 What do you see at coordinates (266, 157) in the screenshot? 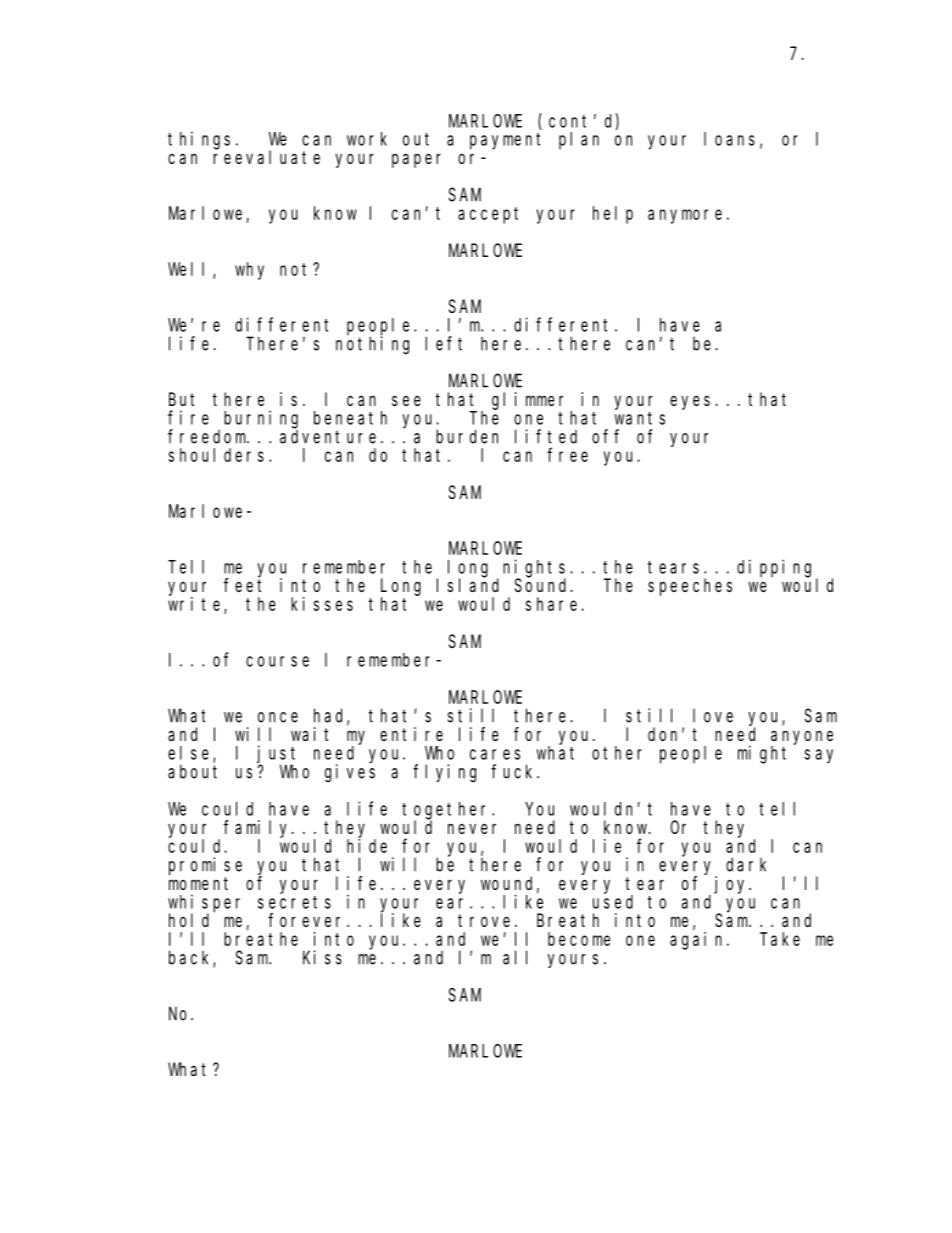
I see `reevaluate` at bounding box center [266, 157].
